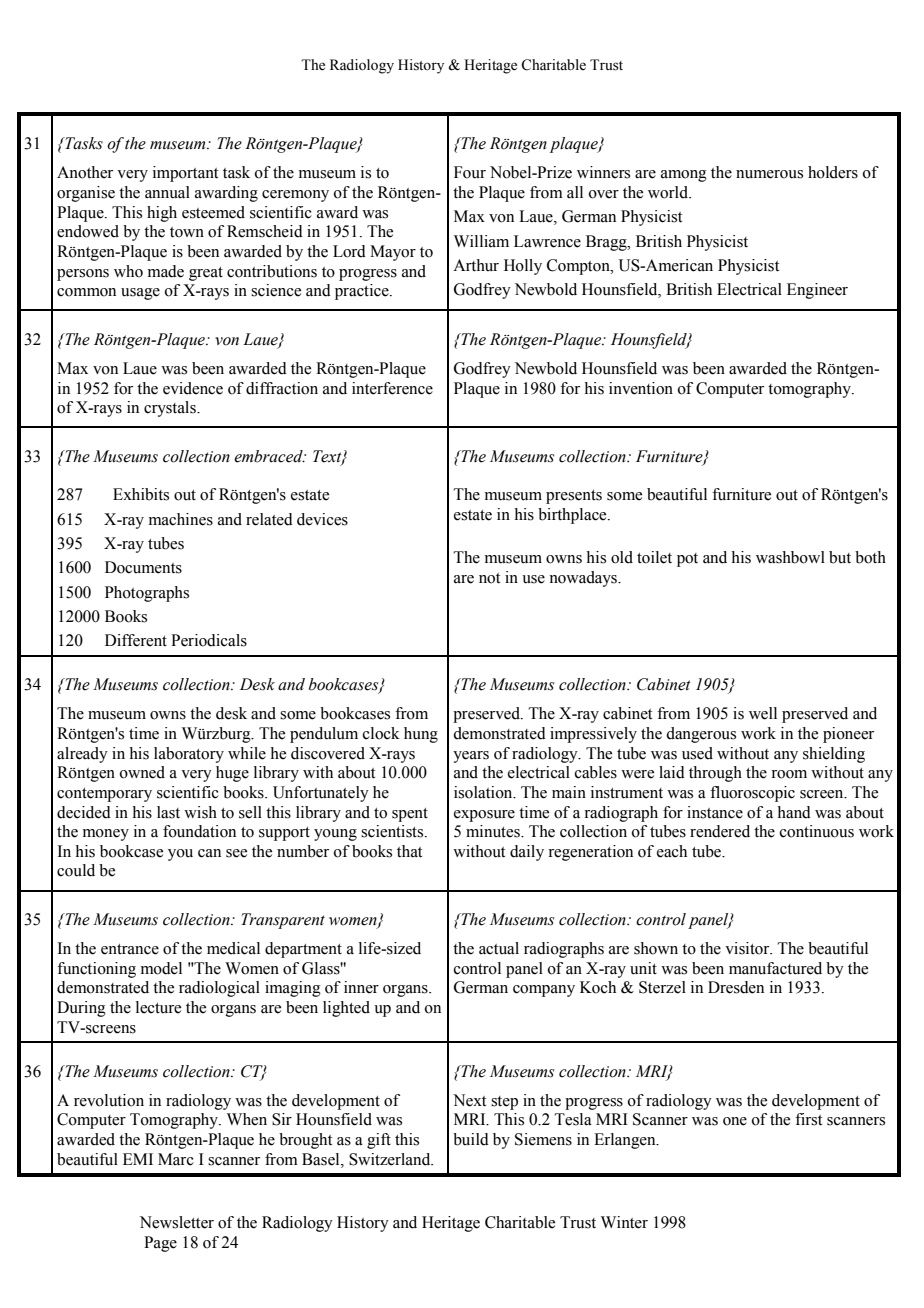  Describe the element at coordinates (769, 174) in the page. I see `numerous` at that location.
